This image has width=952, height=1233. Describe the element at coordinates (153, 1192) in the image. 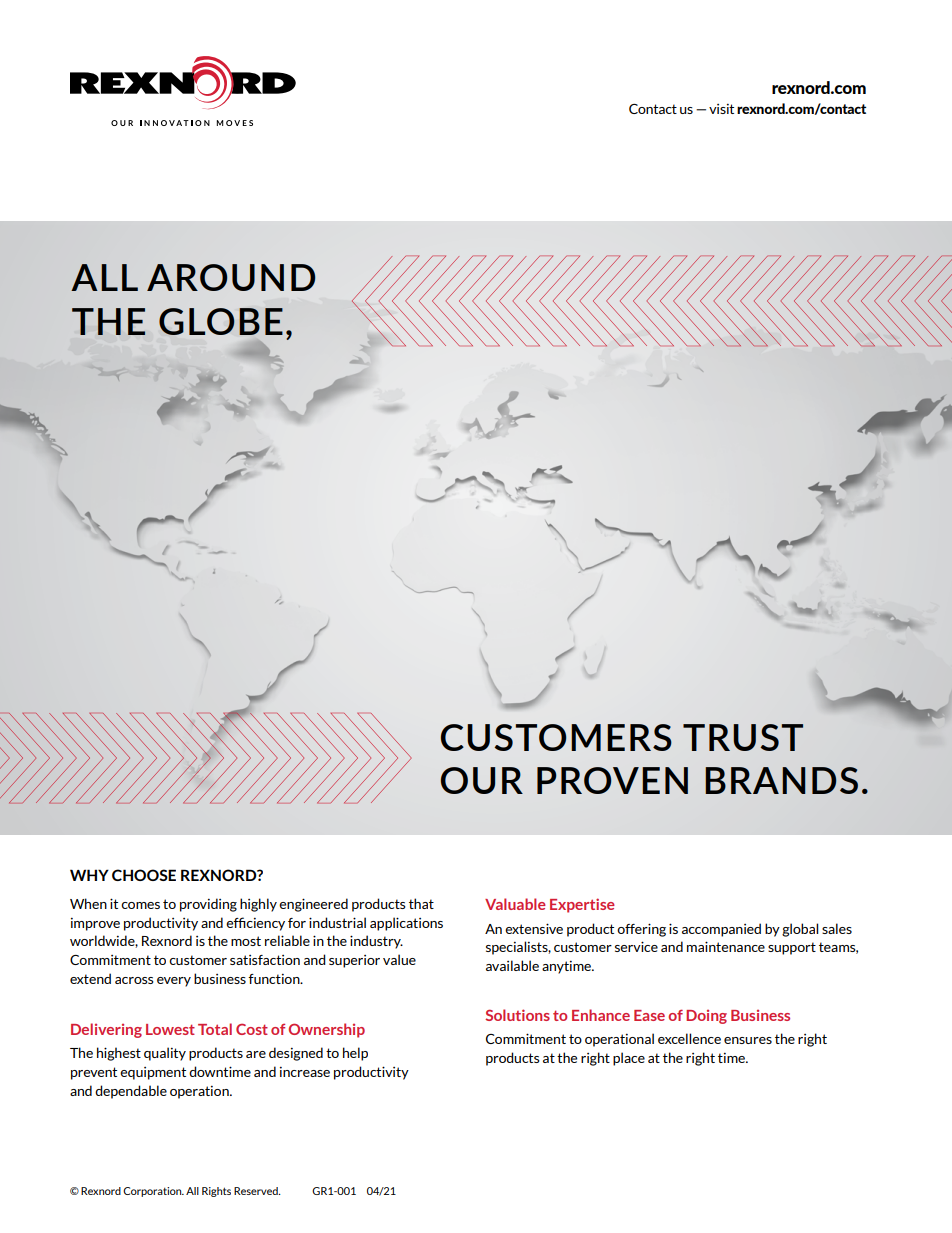

I see `Corporation` at that location.
